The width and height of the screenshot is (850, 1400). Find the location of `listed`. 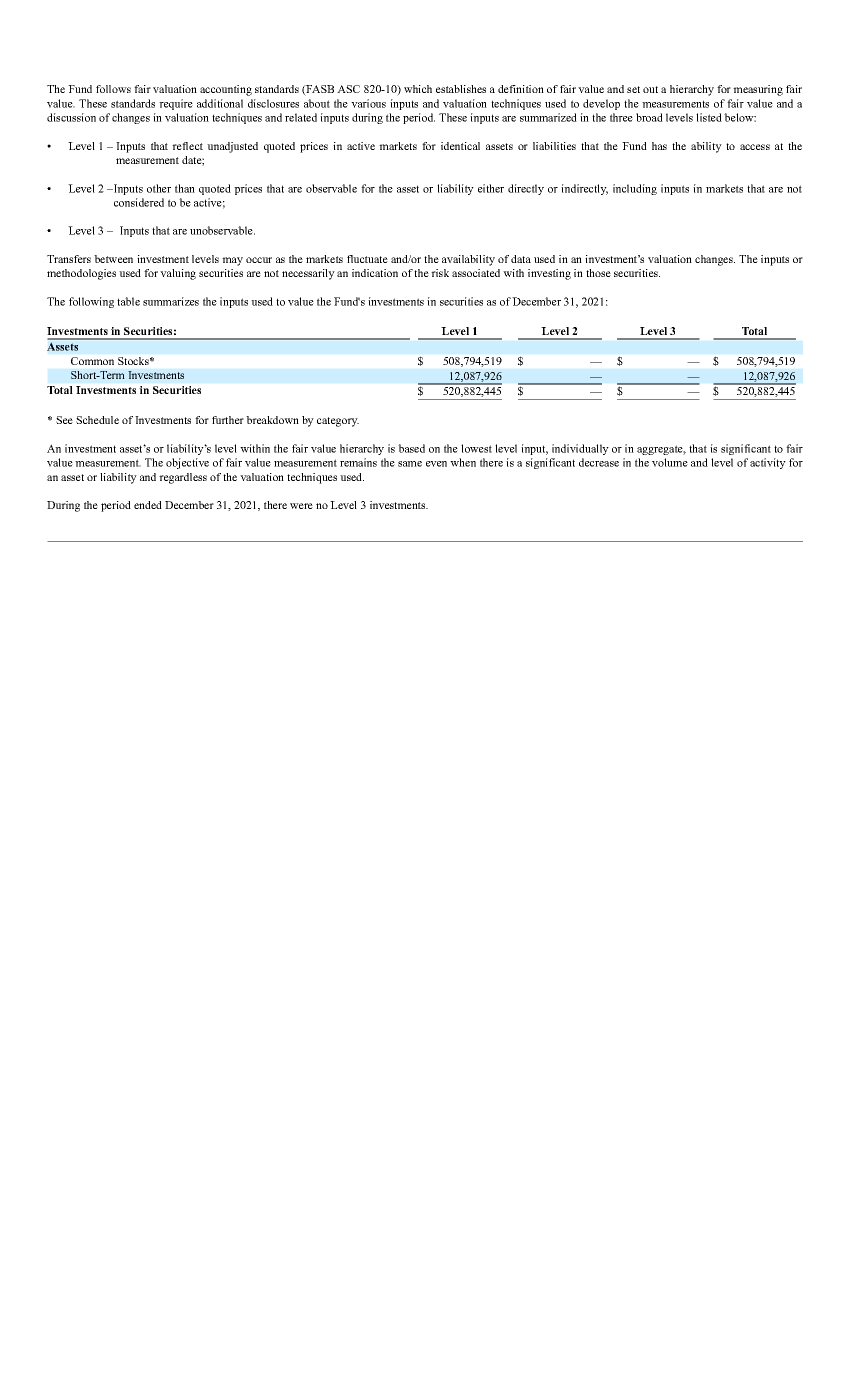

listed is located at coordinates (709, 117).
